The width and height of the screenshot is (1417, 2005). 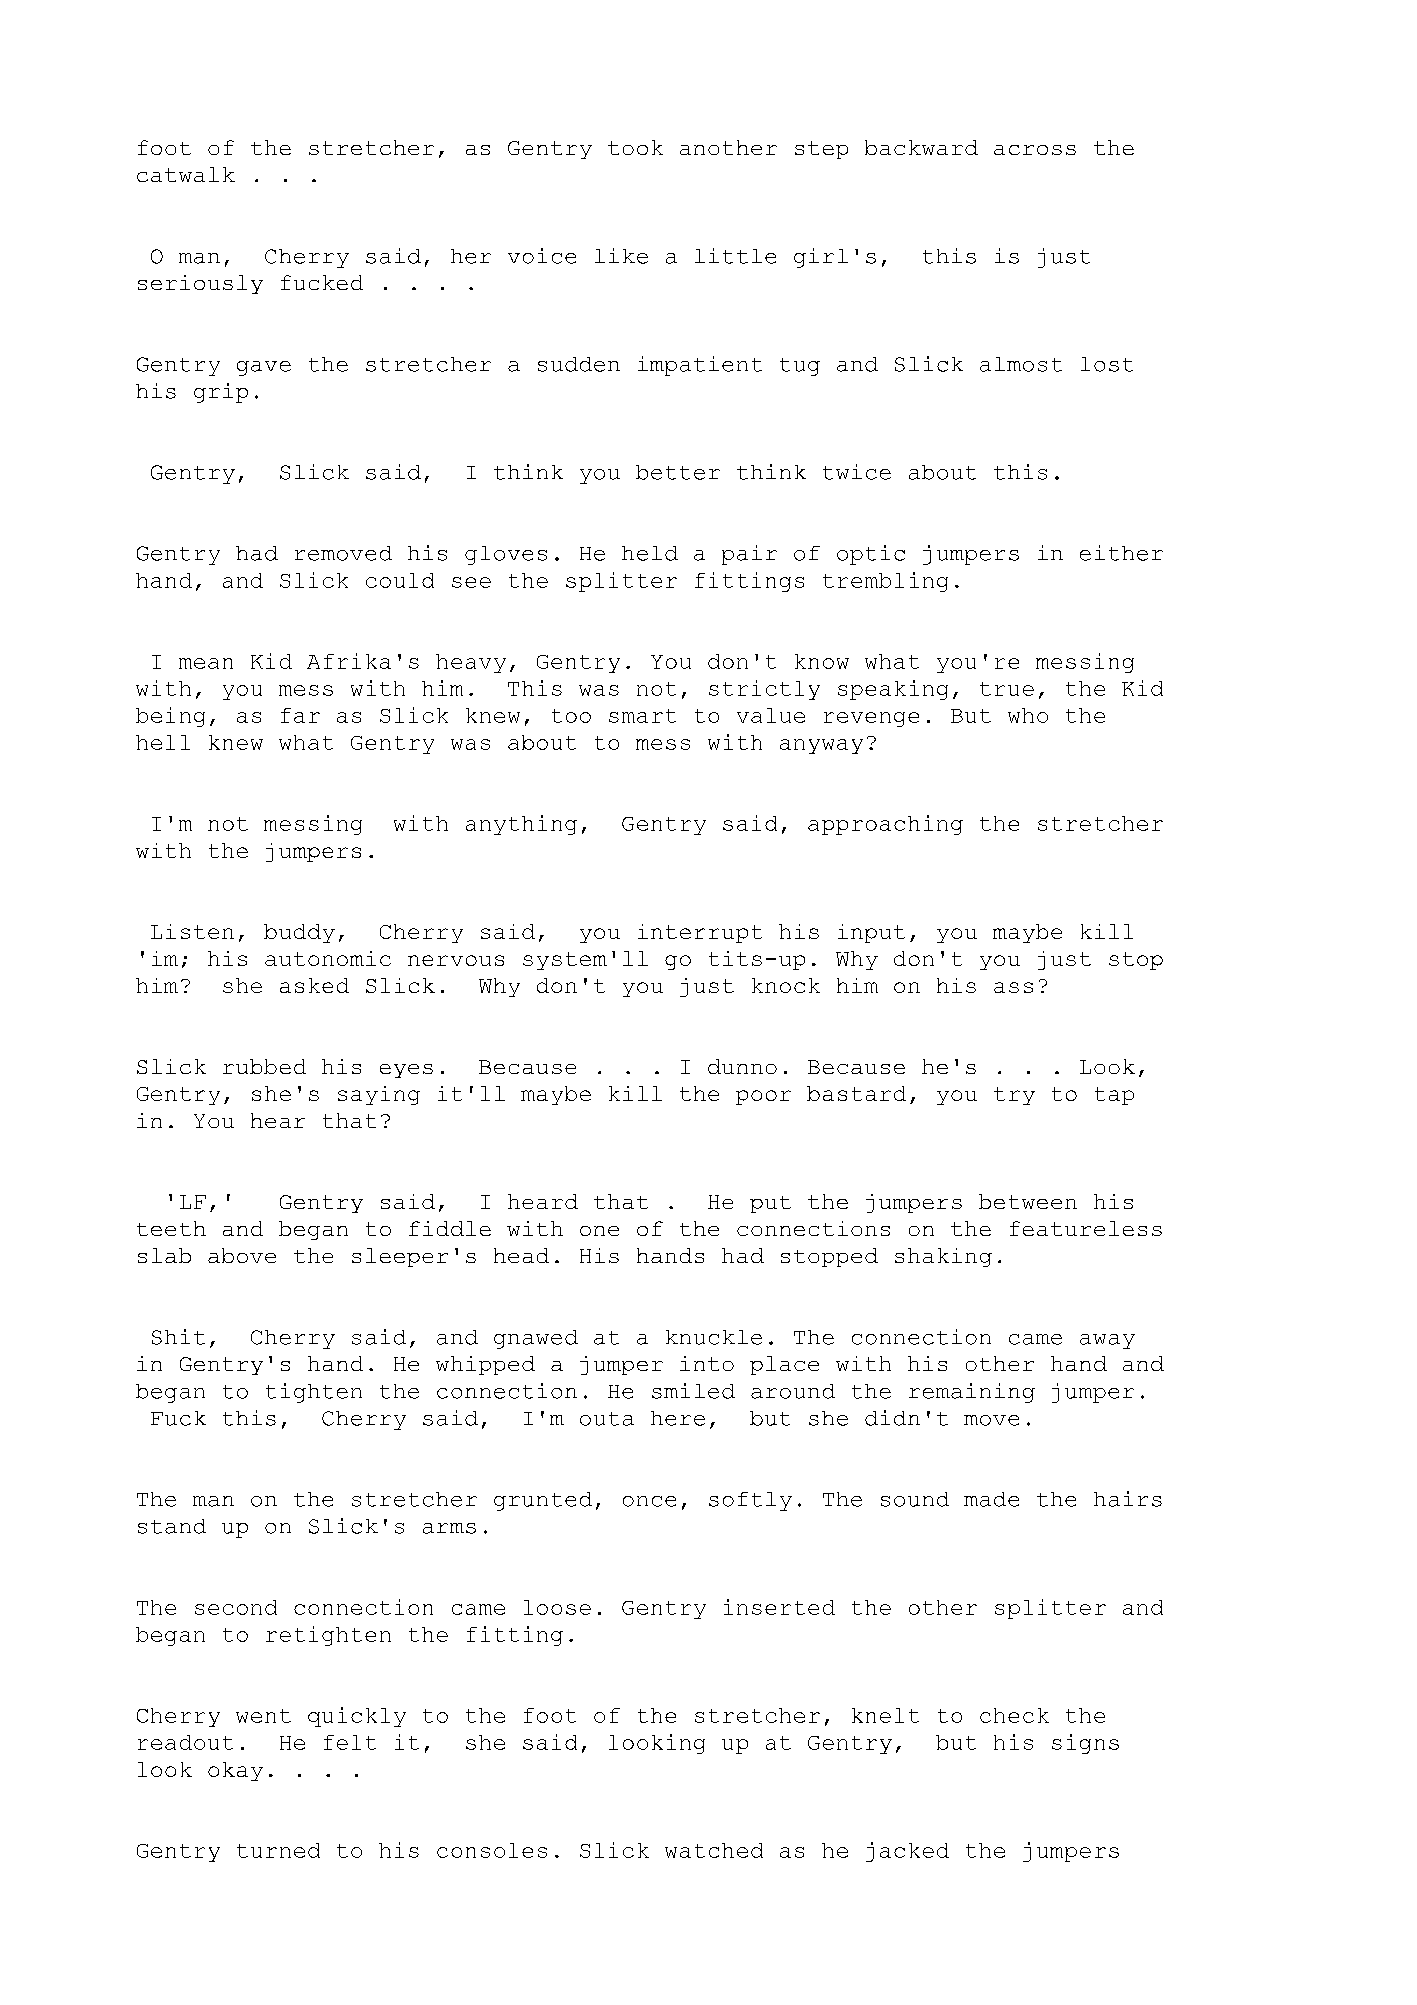 I want to click on asked, so click(x=314, y=985).
